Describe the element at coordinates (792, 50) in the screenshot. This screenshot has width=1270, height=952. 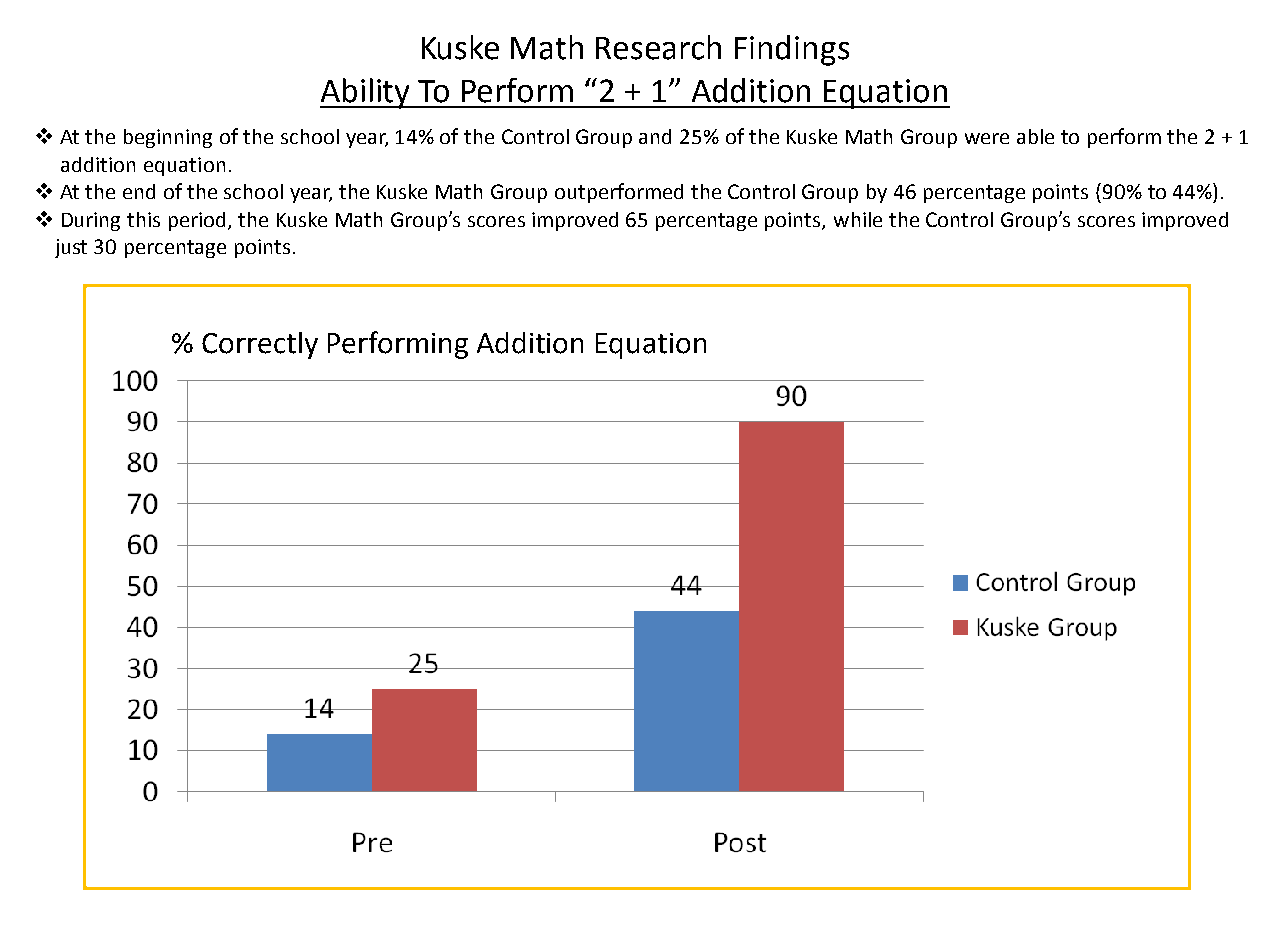
I see `Findings` at that location.
